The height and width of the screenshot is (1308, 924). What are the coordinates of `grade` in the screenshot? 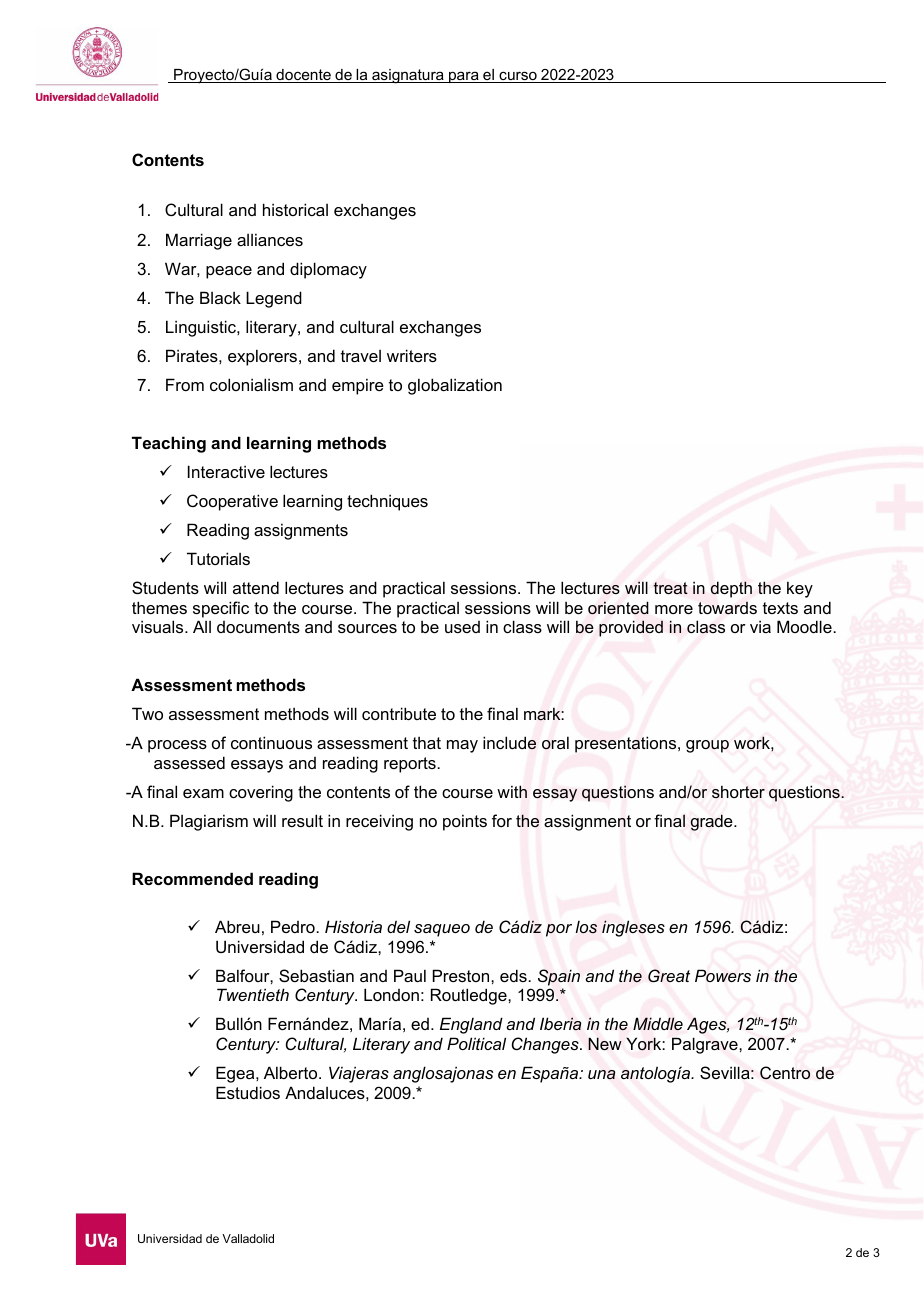 It's located at (712, 822).
